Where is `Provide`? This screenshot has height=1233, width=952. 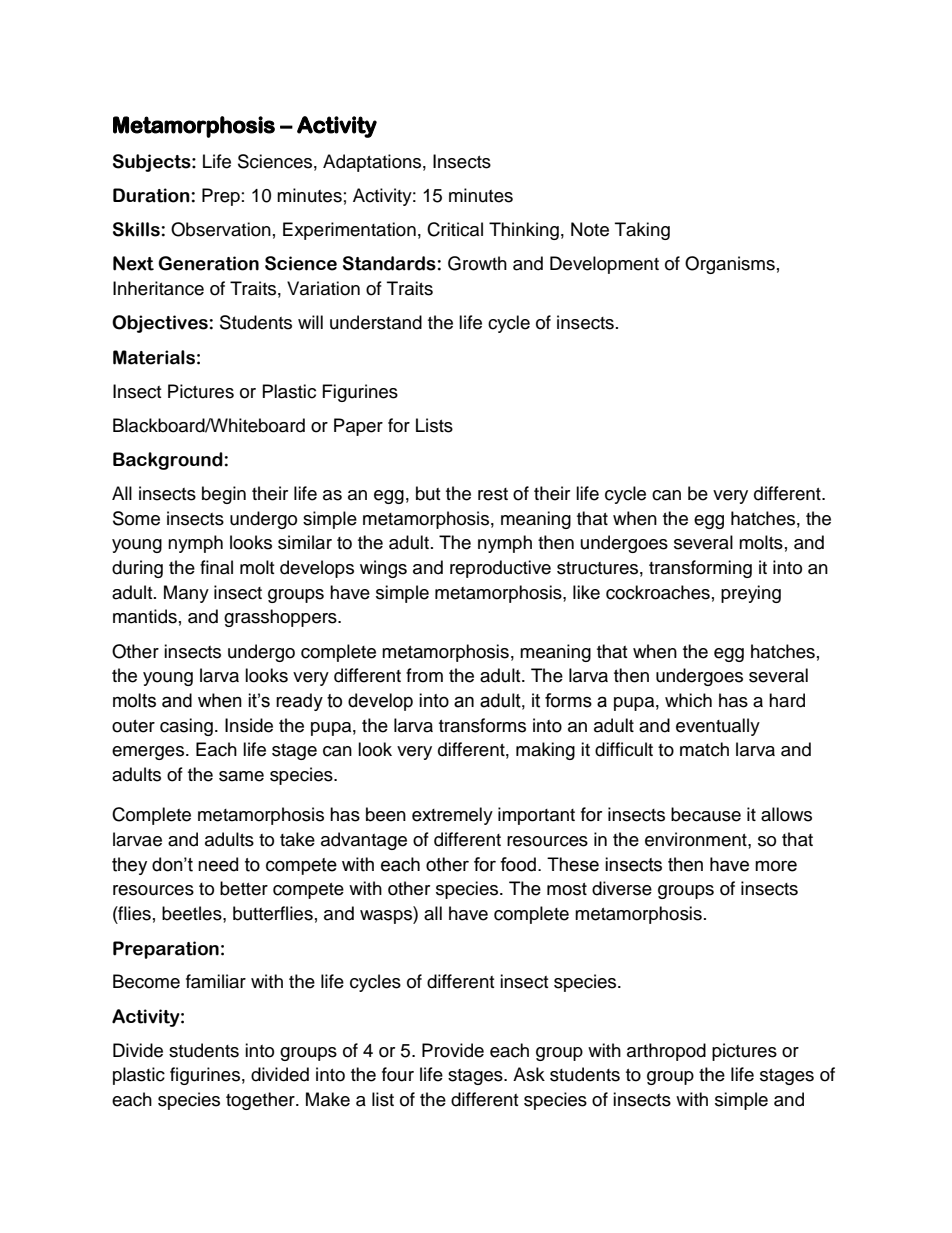 Provide is located at coordinates (453, 1050).
